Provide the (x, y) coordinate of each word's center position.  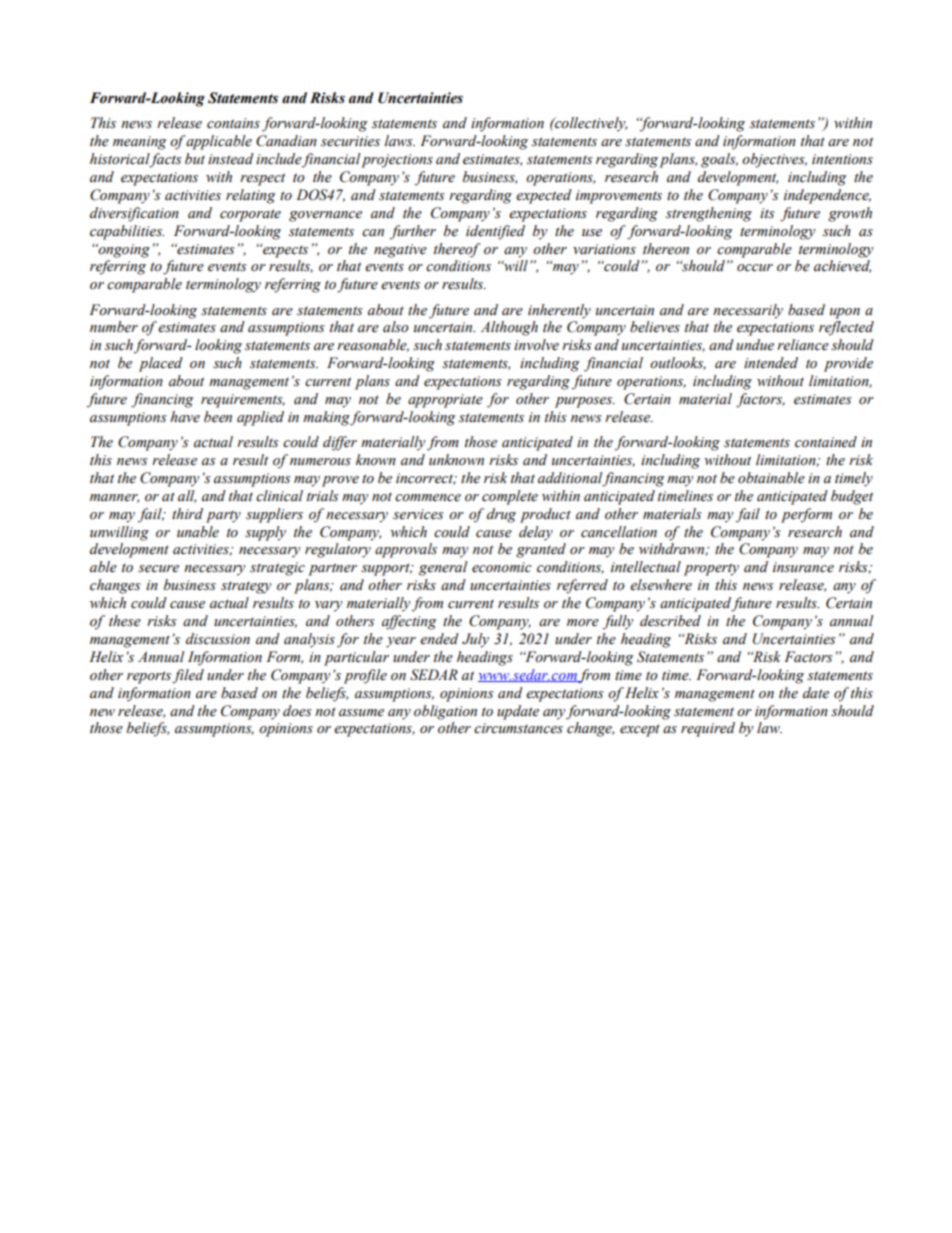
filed (188, 676)
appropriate (445, 401)
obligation (445, 712)
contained (826, 442)
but (195, 159)
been (218, 417)
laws (400, 140)
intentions (842, 159)
